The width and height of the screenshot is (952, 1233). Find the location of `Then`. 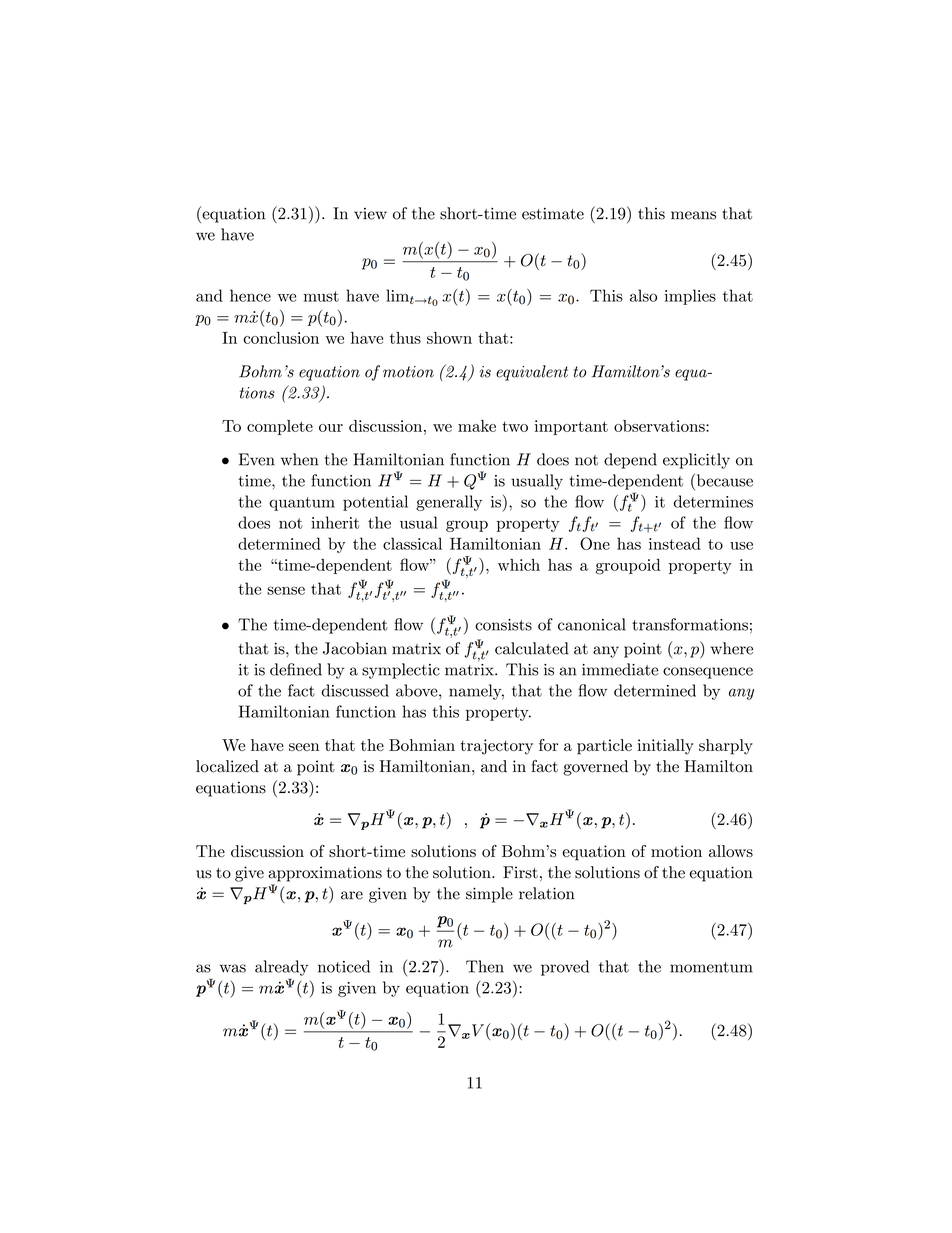

Then is located at coordinates (485, 966).
